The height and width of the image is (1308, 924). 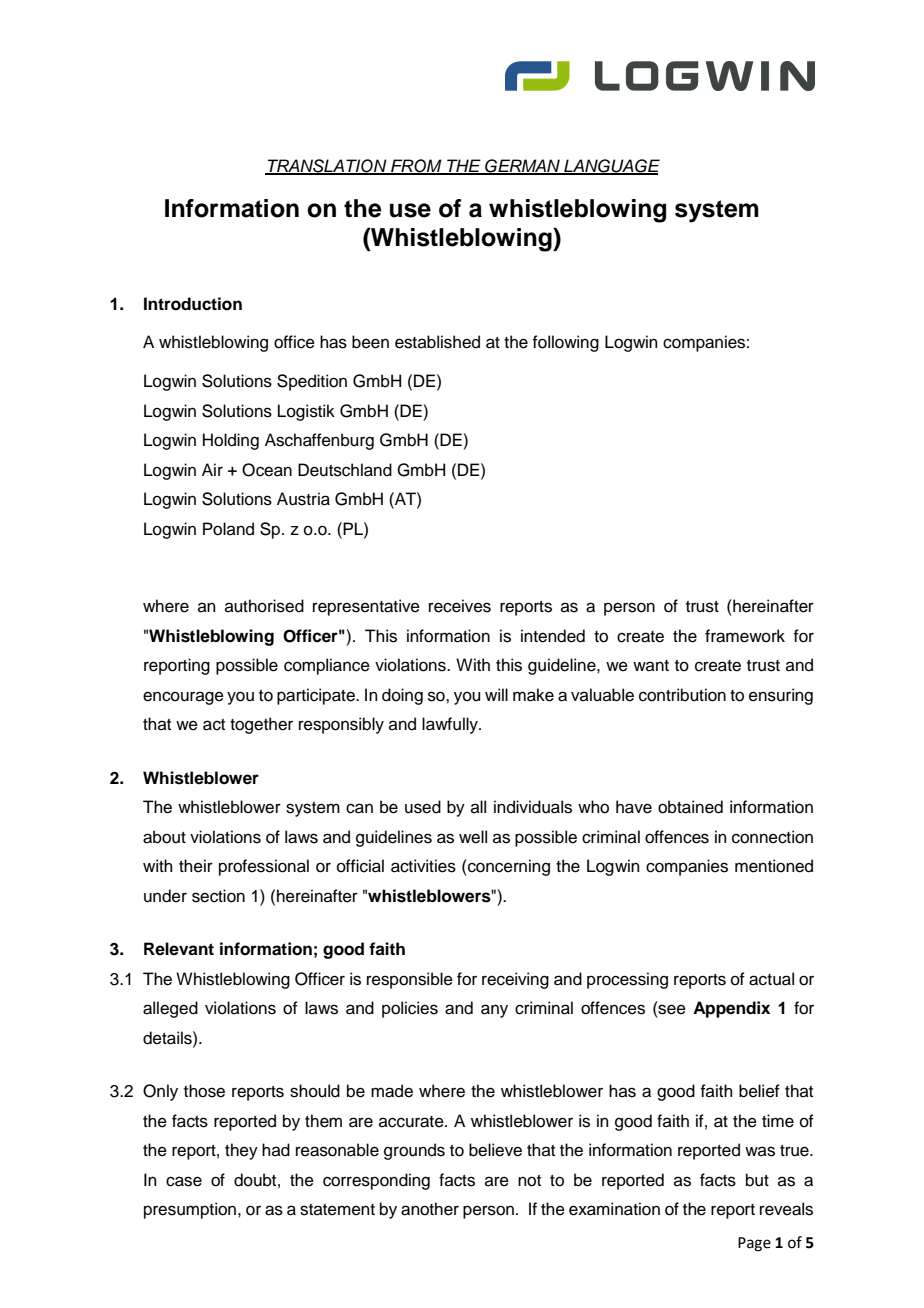 I want to click on receives, so click(x=460, y=606).
